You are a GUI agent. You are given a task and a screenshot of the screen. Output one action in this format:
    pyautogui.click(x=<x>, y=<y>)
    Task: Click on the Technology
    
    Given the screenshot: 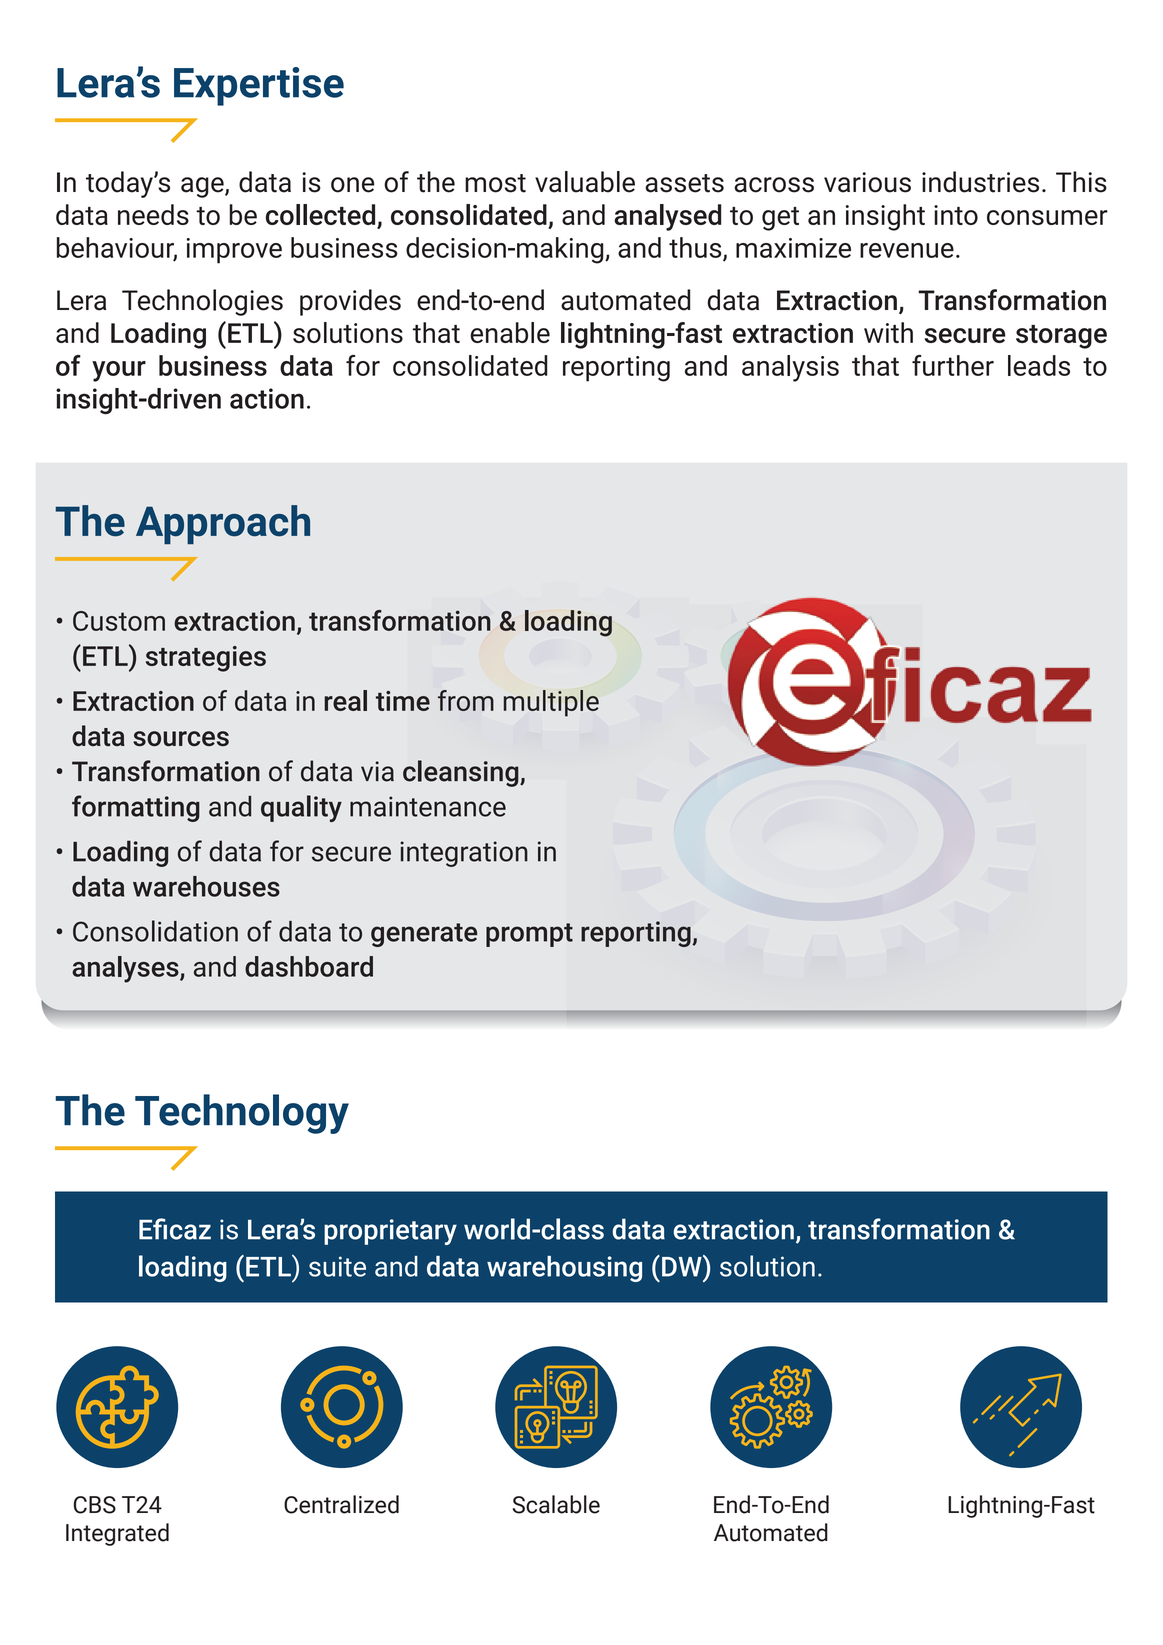 What is the action you would take?
    pyautogui.click(x=242, y=1114)
